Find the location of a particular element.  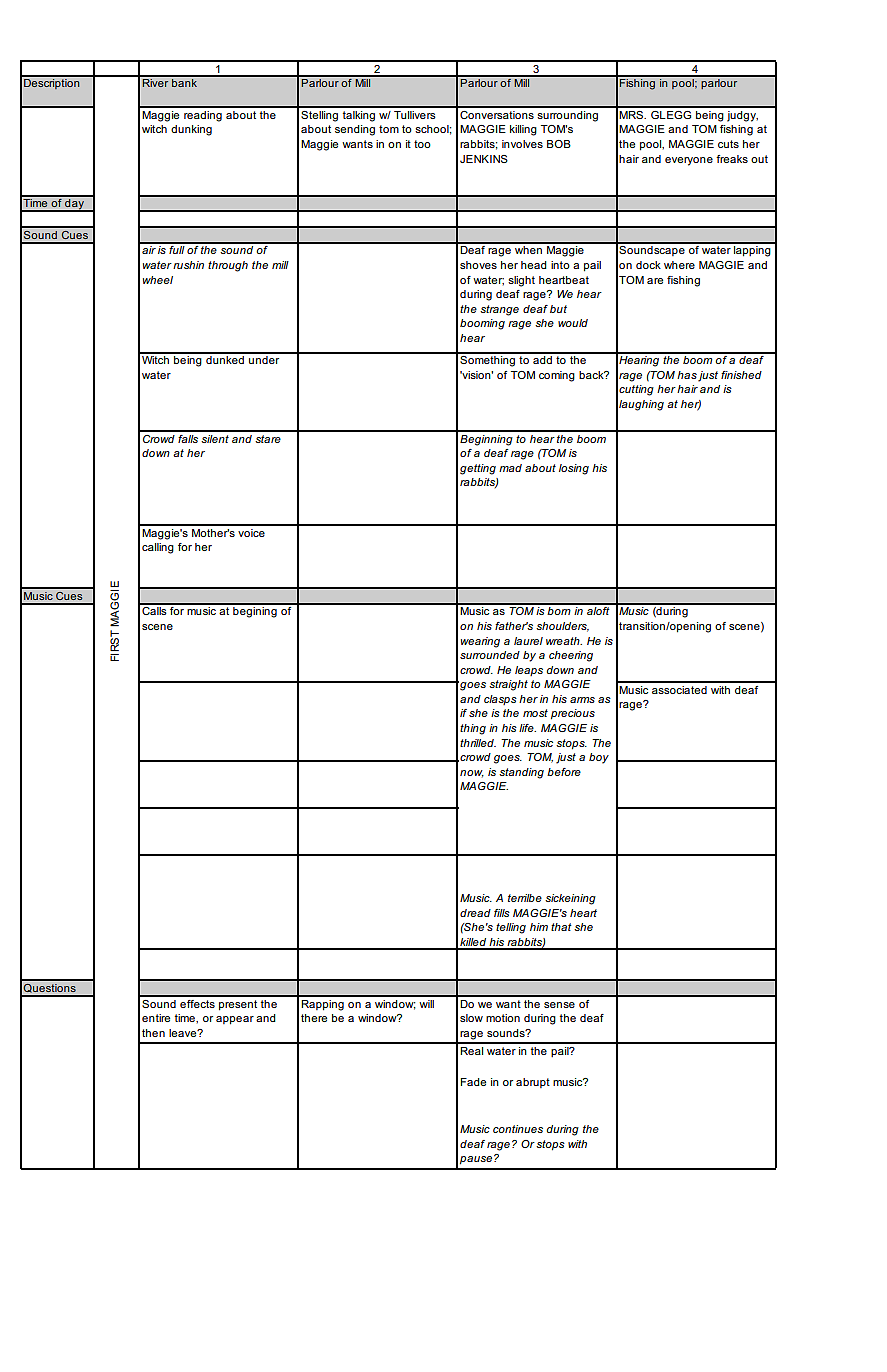

boy is located at coordinates (599, 758).
